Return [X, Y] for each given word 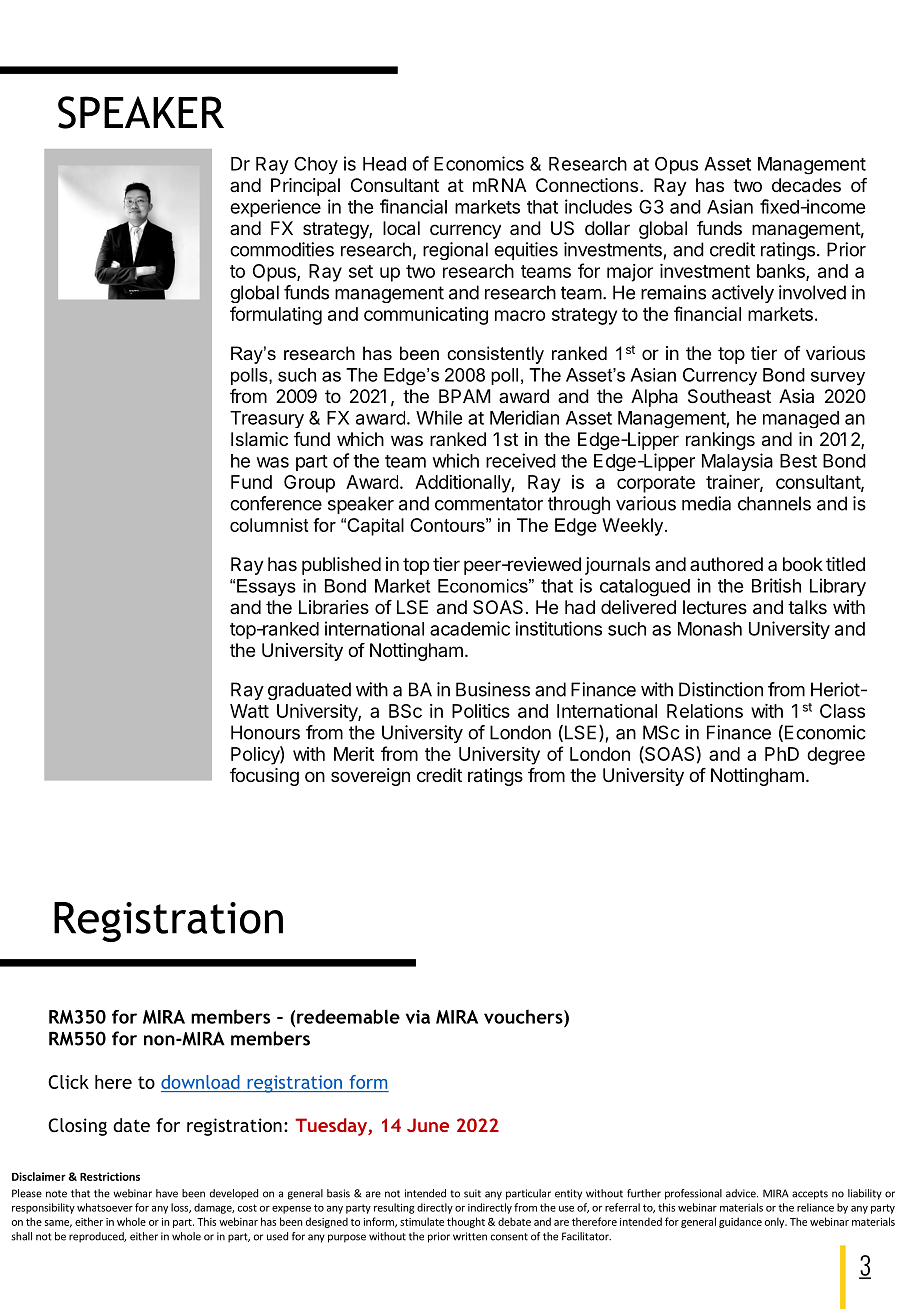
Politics [481, 711]
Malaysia [737, 462]
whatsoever [105, 1207]
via [418, 1017]
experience [275, 208]
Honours [265, 732]
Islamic [259, 439]
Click [68, 1082]
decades [806, 185]
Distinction [721, 689]
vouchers [524, 1016]
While [439, 417]
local [401, 228]
